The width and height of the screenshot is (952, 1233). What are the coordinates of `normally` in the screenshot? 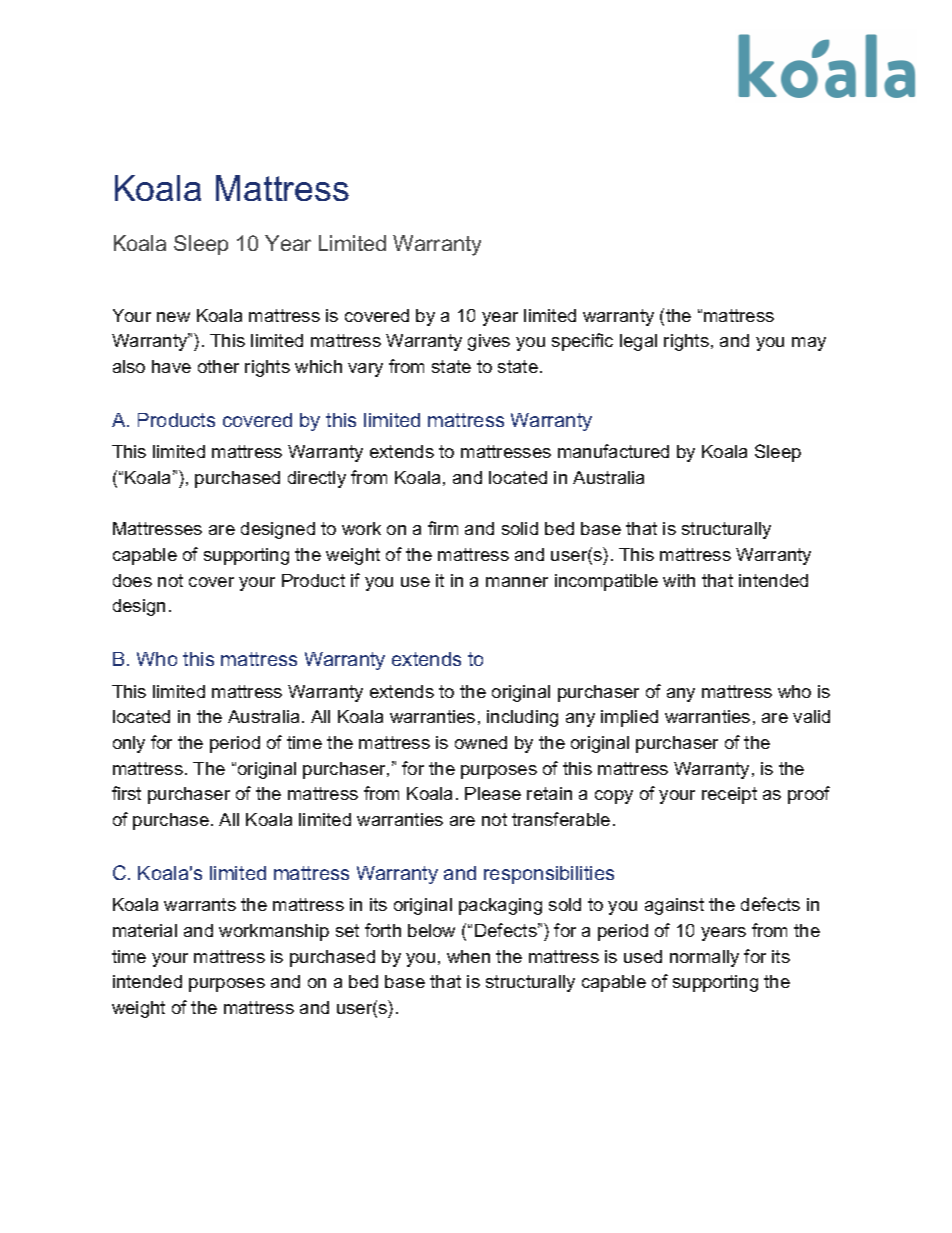 It's located at (704, 958).
